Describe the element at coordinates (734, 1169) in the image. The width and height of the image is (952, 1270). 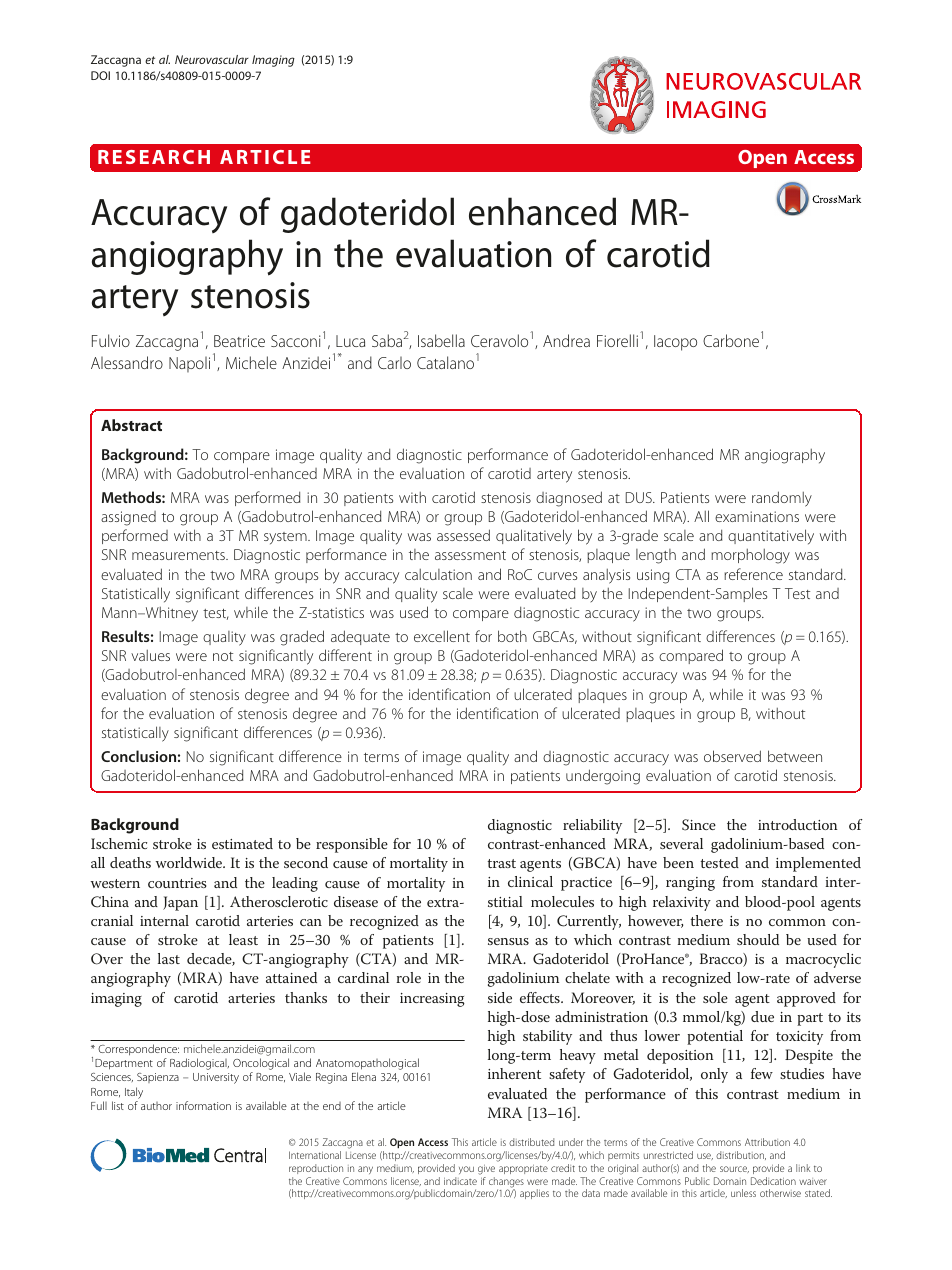
I see `source` at that location.
